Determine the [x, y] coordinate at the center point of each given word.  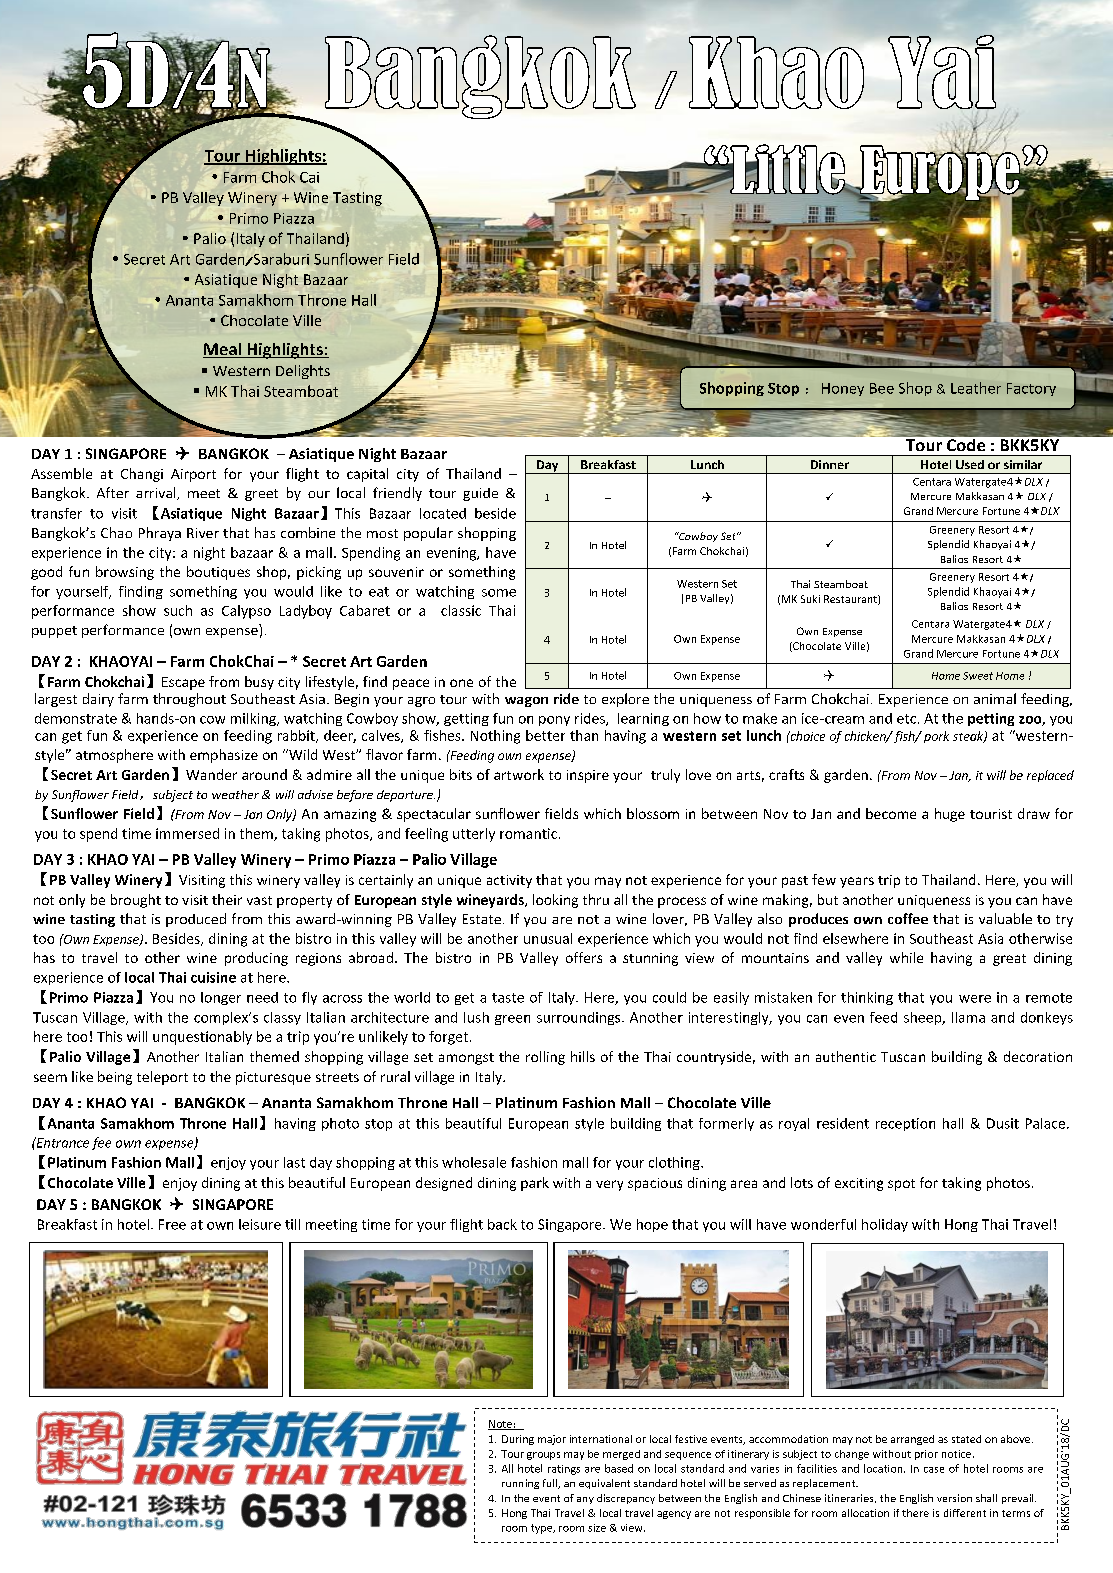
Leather [976, 388]
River [203, 533]
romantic [528, 833]
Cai [309, 177]
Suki [810, 599]
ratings [564, 1470]
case [934, 1470]
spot [901, 1185]
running [520, 1484]
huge [950, 815]
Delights [303, 372]
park [535, 1184]
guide [480, 494]
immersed [187, 833]
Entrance [61, 1142]
